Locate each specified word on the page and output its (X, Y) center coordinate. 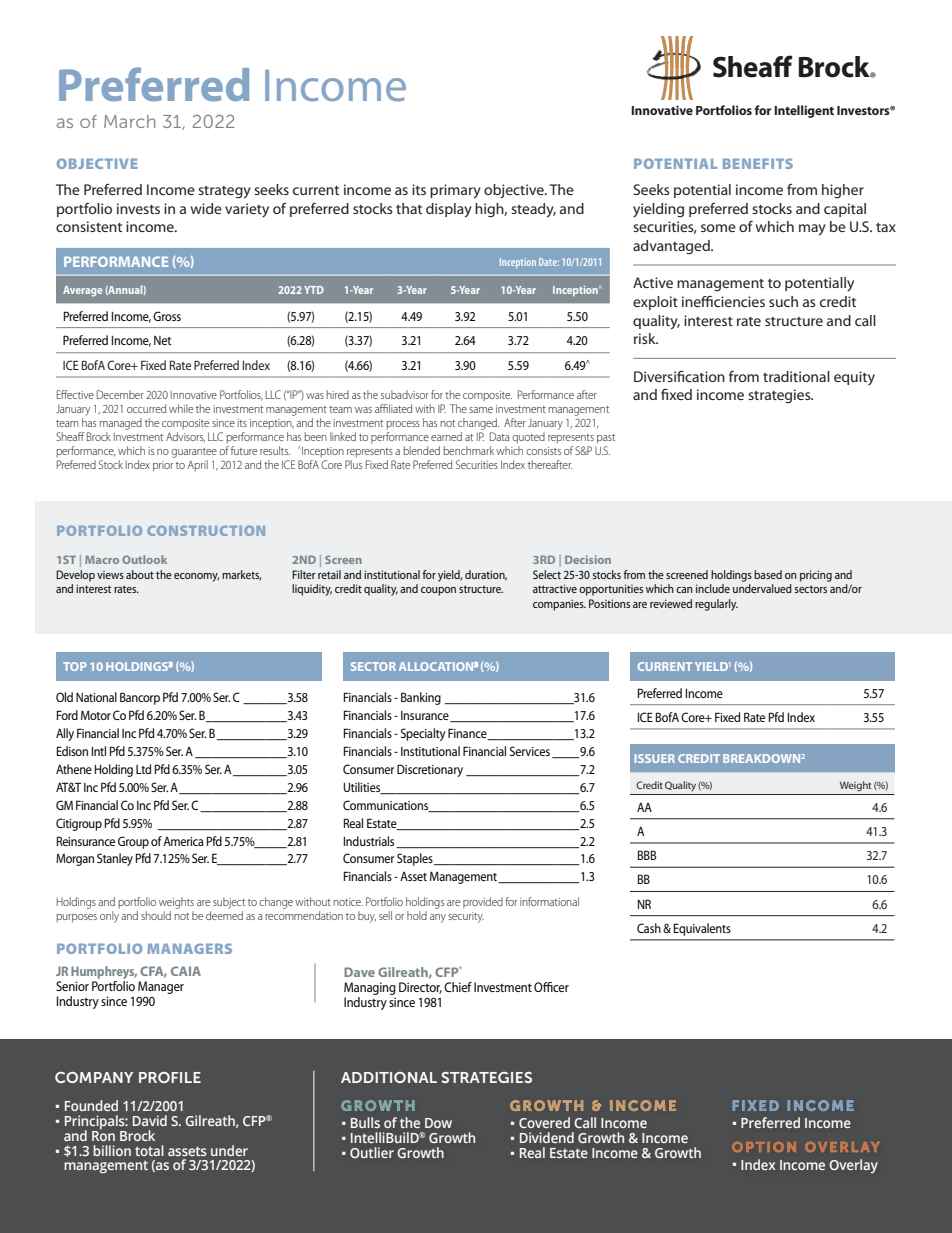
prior (163, 466)
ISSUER (655, 758)
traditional (796, 376)
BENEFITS (758, 163)
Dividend (547, 1137)
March (129, 121)
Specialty (423, 734)
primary (455, 191)
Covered (544, 1122)
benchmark (469, 450)
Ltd (143, 769)
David (150, 1120)
